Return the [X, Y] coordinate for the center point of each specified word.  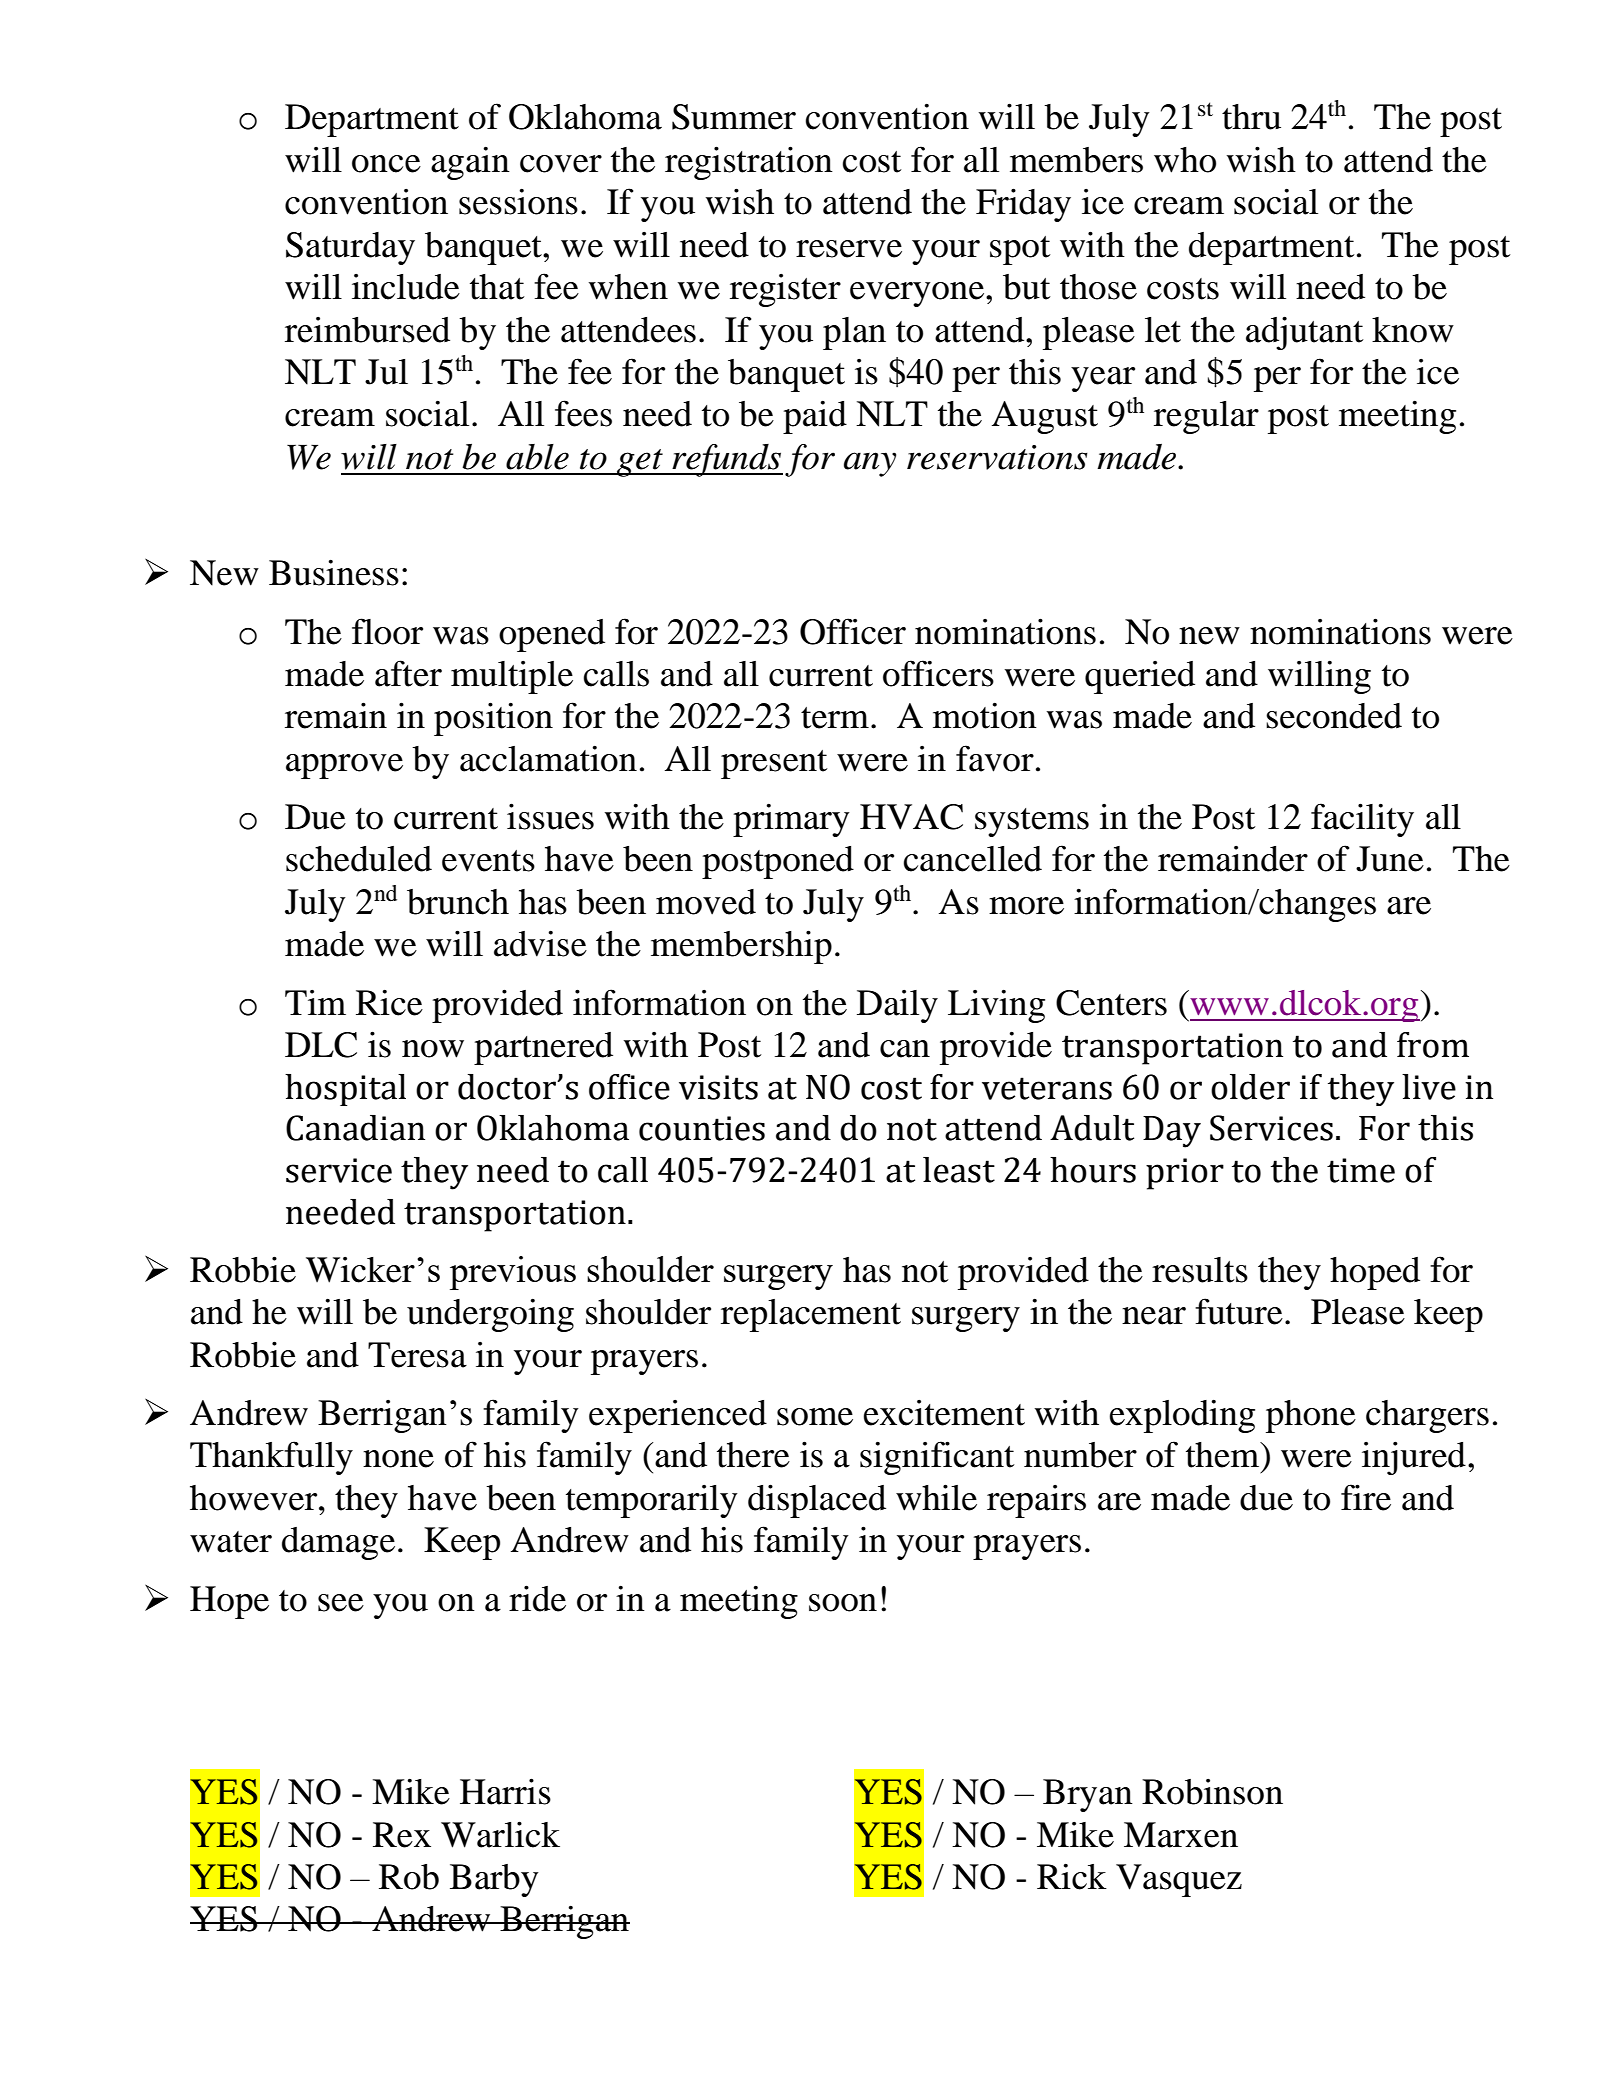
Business [334, 572]
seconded [1334, 716]
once [386, 164]
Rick [1072, 1876]
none [398, 1459]
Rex [402, 1835]
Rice [389, 1002]
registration [749, 163]
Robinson [1212, 1792]
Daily [897, 1006]
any [870, 464]
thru [1251, 117]
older [1250, 1087]
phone [1311, 1416]
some [815, 1417]
